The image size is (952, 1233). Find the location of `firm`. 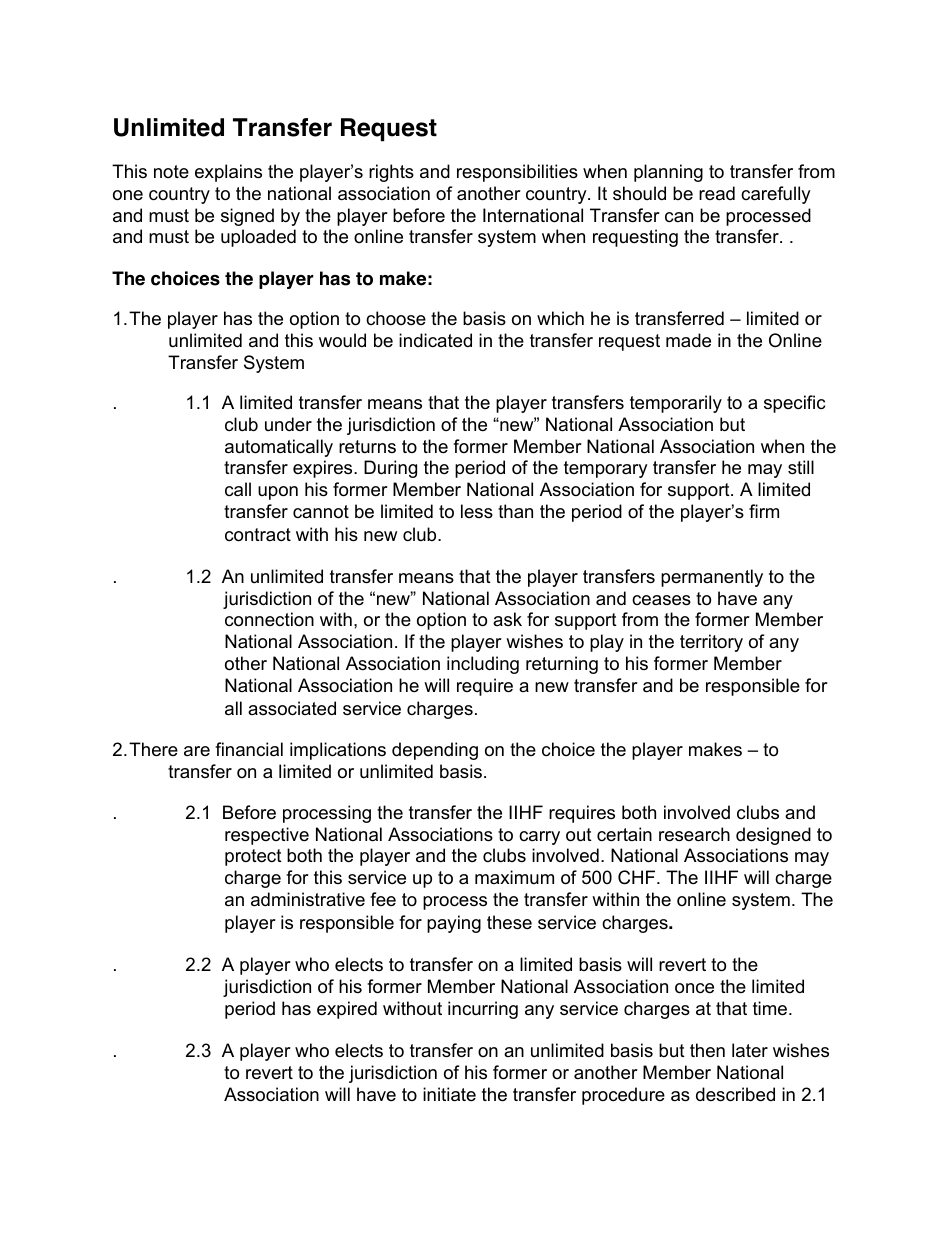

firm is located at coordinates (764, 511).
